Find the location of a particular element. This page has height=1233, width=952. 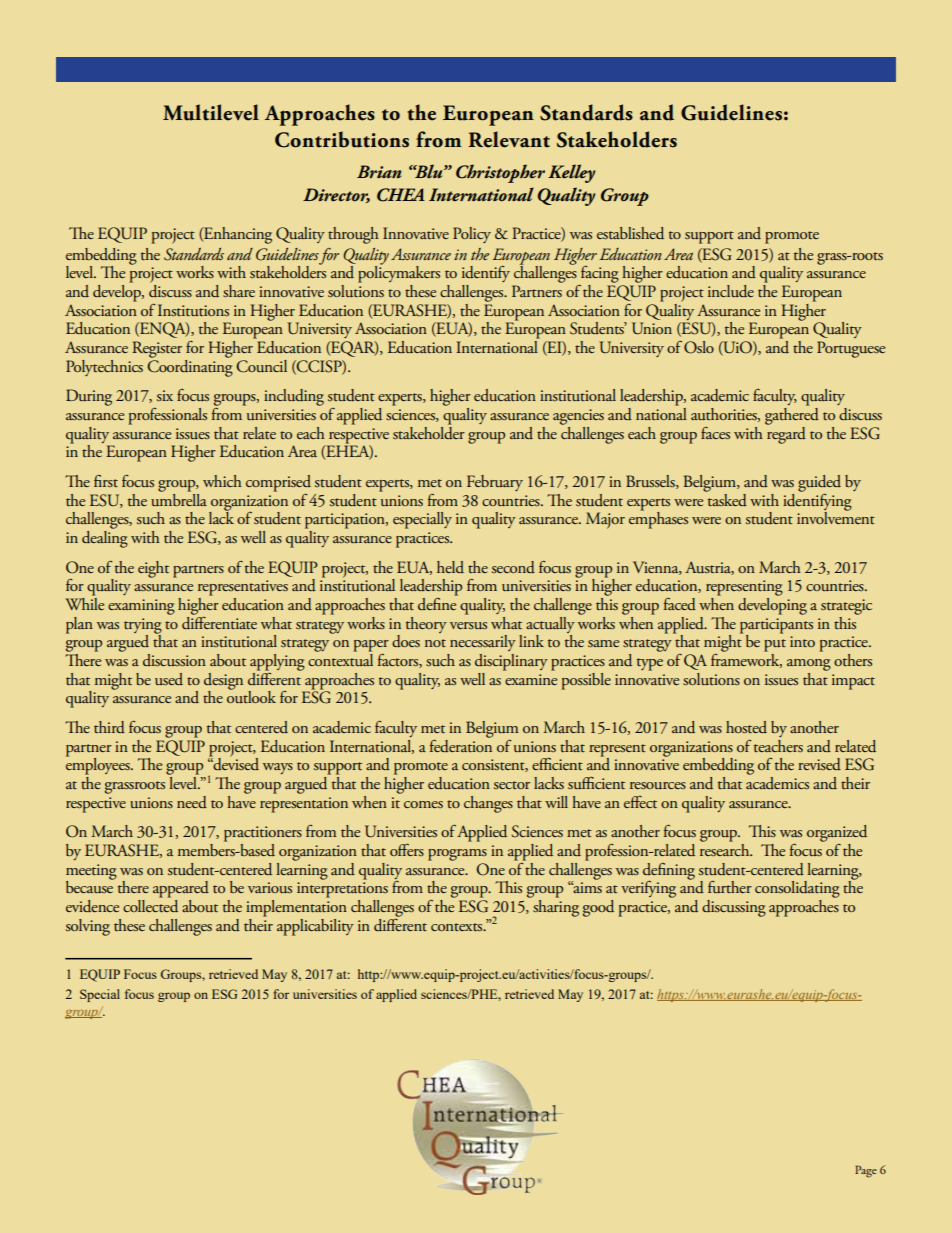

federation is located at coordinates (461, 745).
